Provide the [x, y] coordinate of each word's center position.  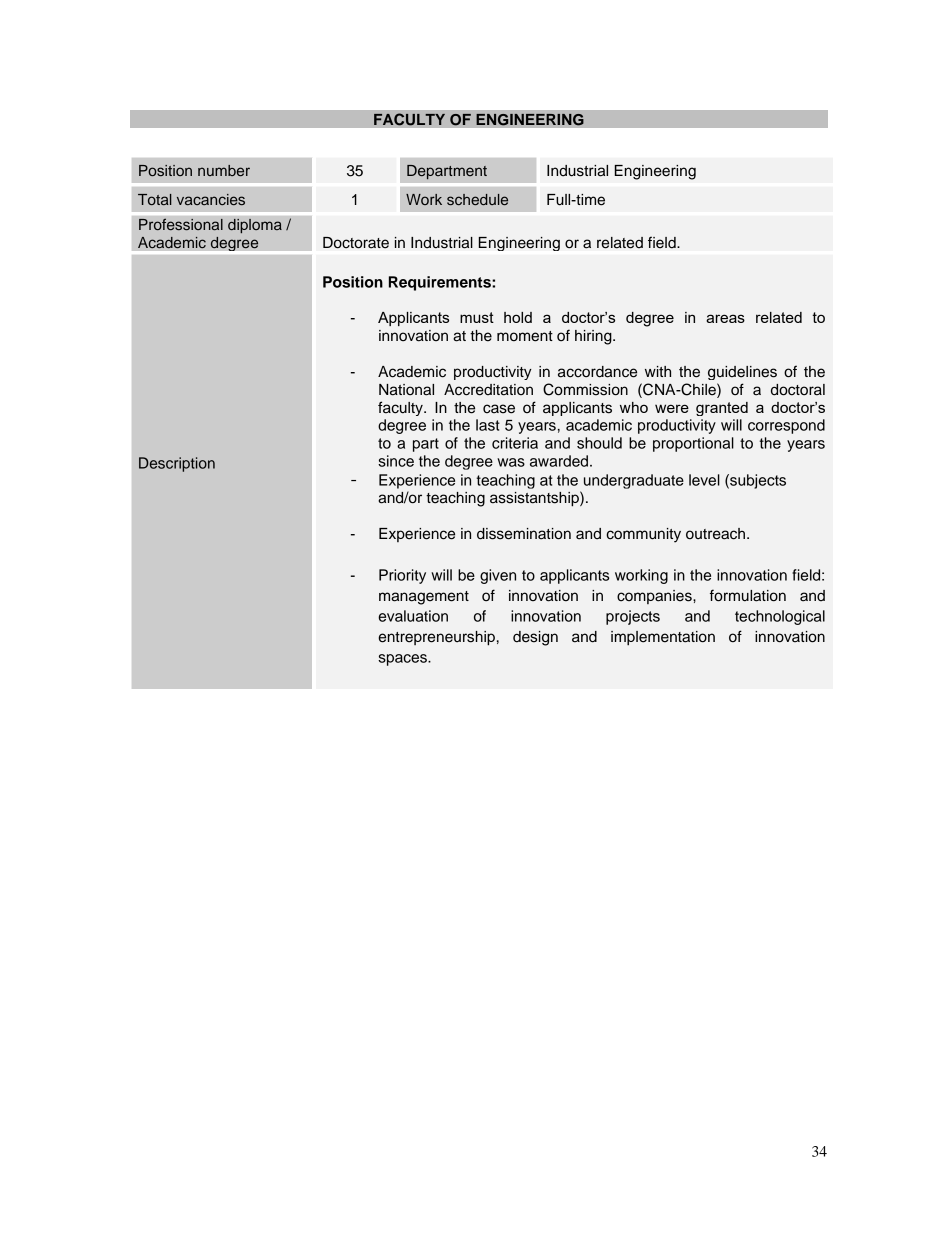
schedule [477, 199]
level [704, 480]
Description [177, 464]
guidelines [742, 373]
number [224, 170]
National [406, 390]
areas [725, 318]
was [511, 462]
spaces [403, 660]
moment [525, 336]
